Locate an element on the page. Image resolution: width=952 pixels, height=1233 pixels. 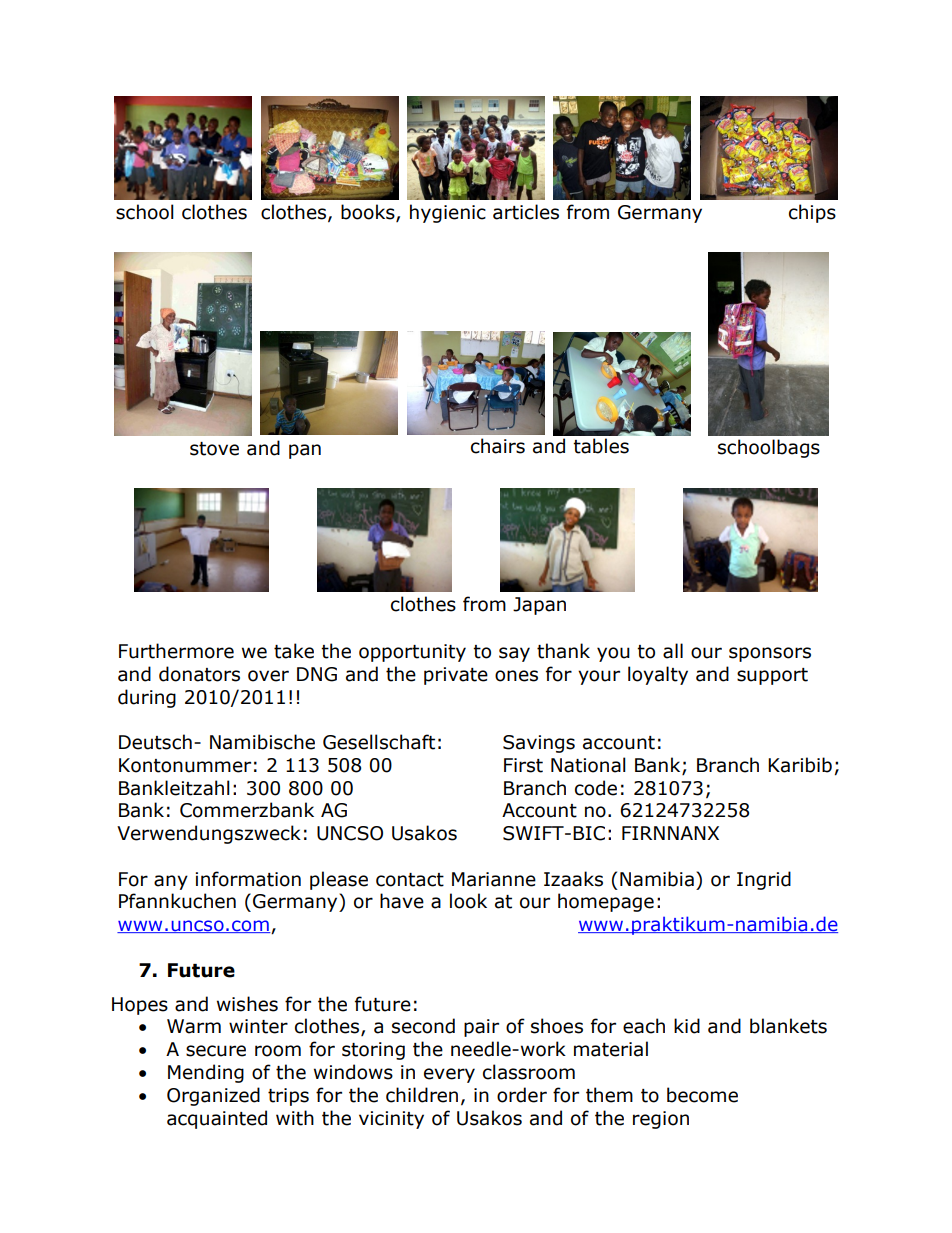
hygienic is located at coordinates (448, 213).
